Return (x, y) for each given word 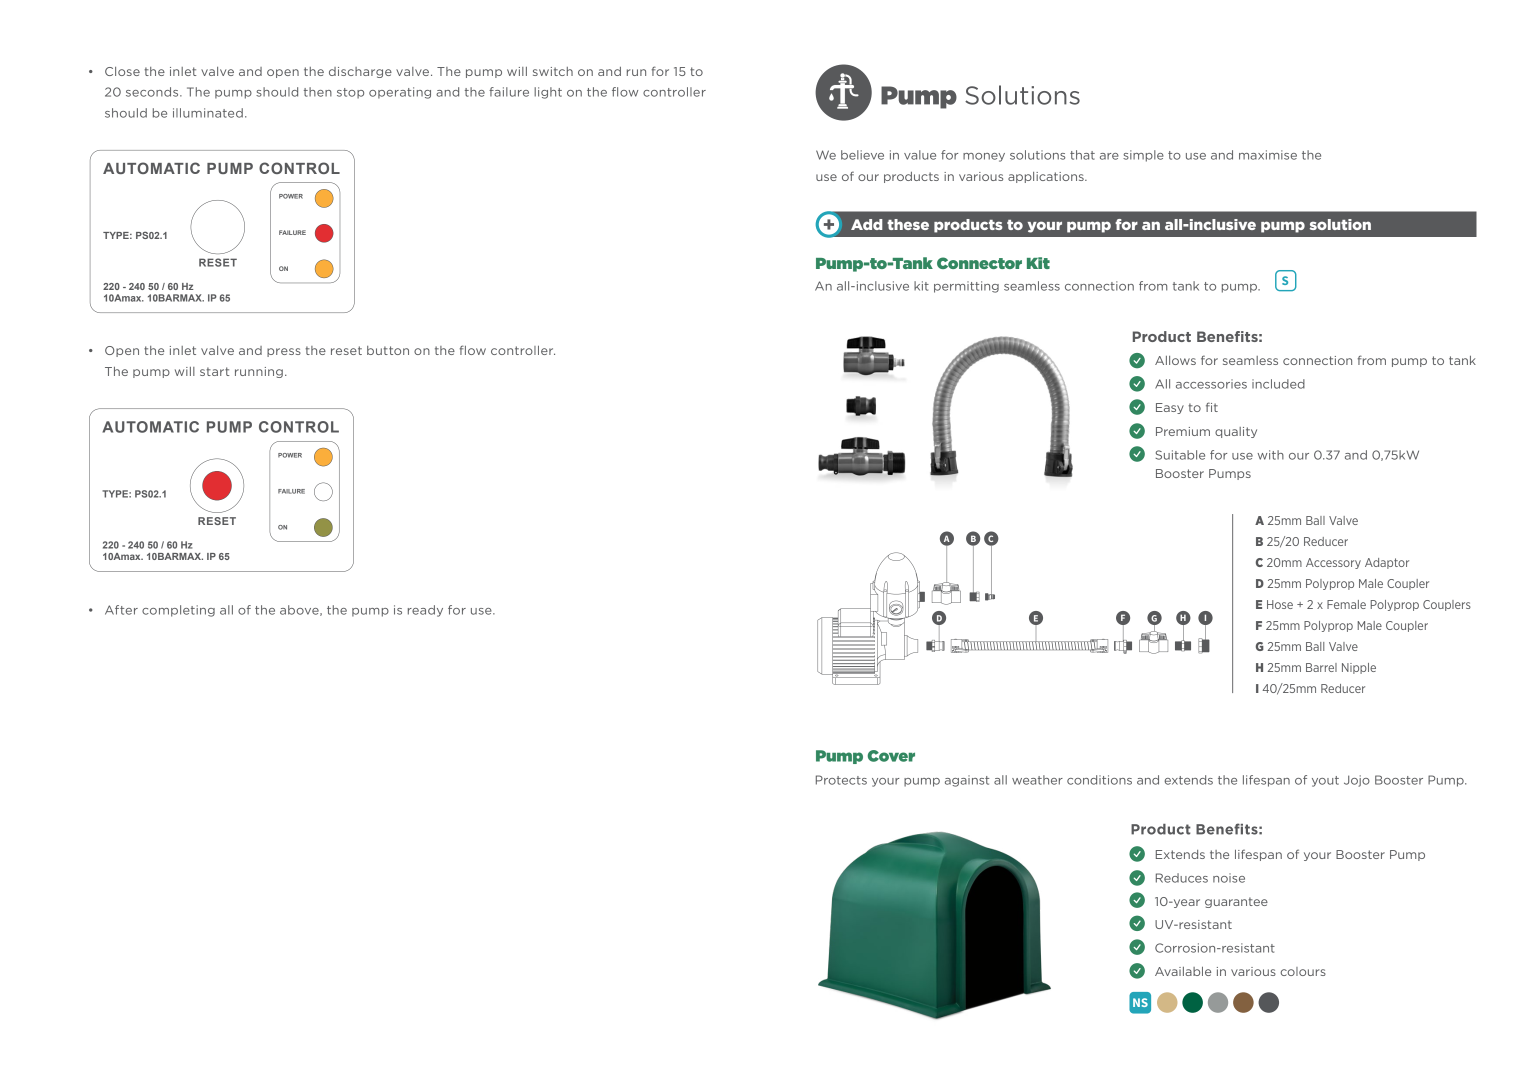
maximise (1268, 155)
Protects (841, 780)
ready (425, 611)
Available (1183, 971)
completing (178, 611)
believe (862, 155)
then (318, 92)
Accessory (1333, 563)
